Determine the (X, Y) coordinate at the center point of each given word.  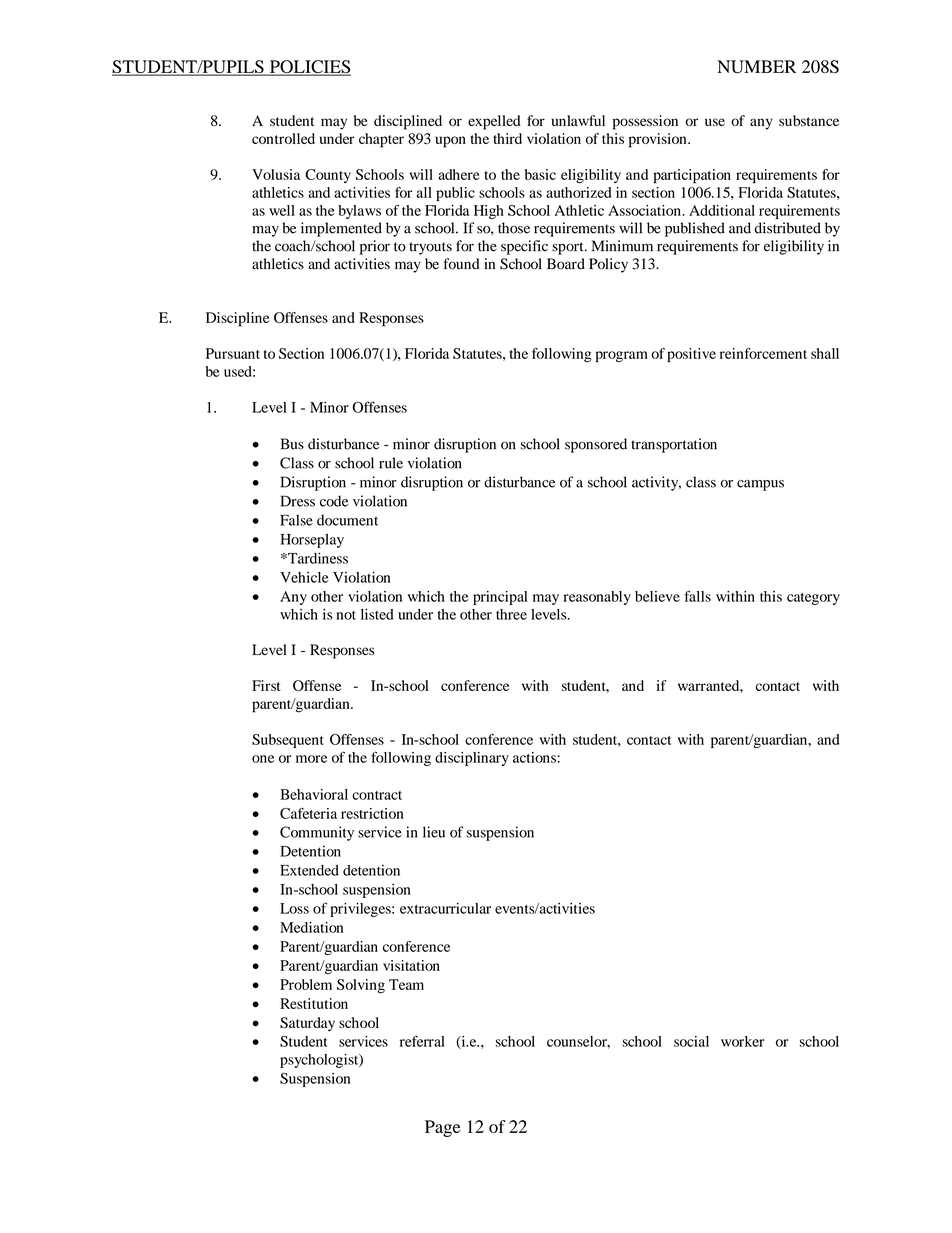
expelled (494, 122)
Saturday (307, 1024)
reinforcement (763, 353)
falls (697, 596)
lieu (434, 832)
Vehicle (304, 577)
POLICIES (309, 68)
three (511, 614)
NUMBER (756, 67)
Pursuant (233, 353)
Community (317, 833)
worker (743, 1041)
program (621, 356)
